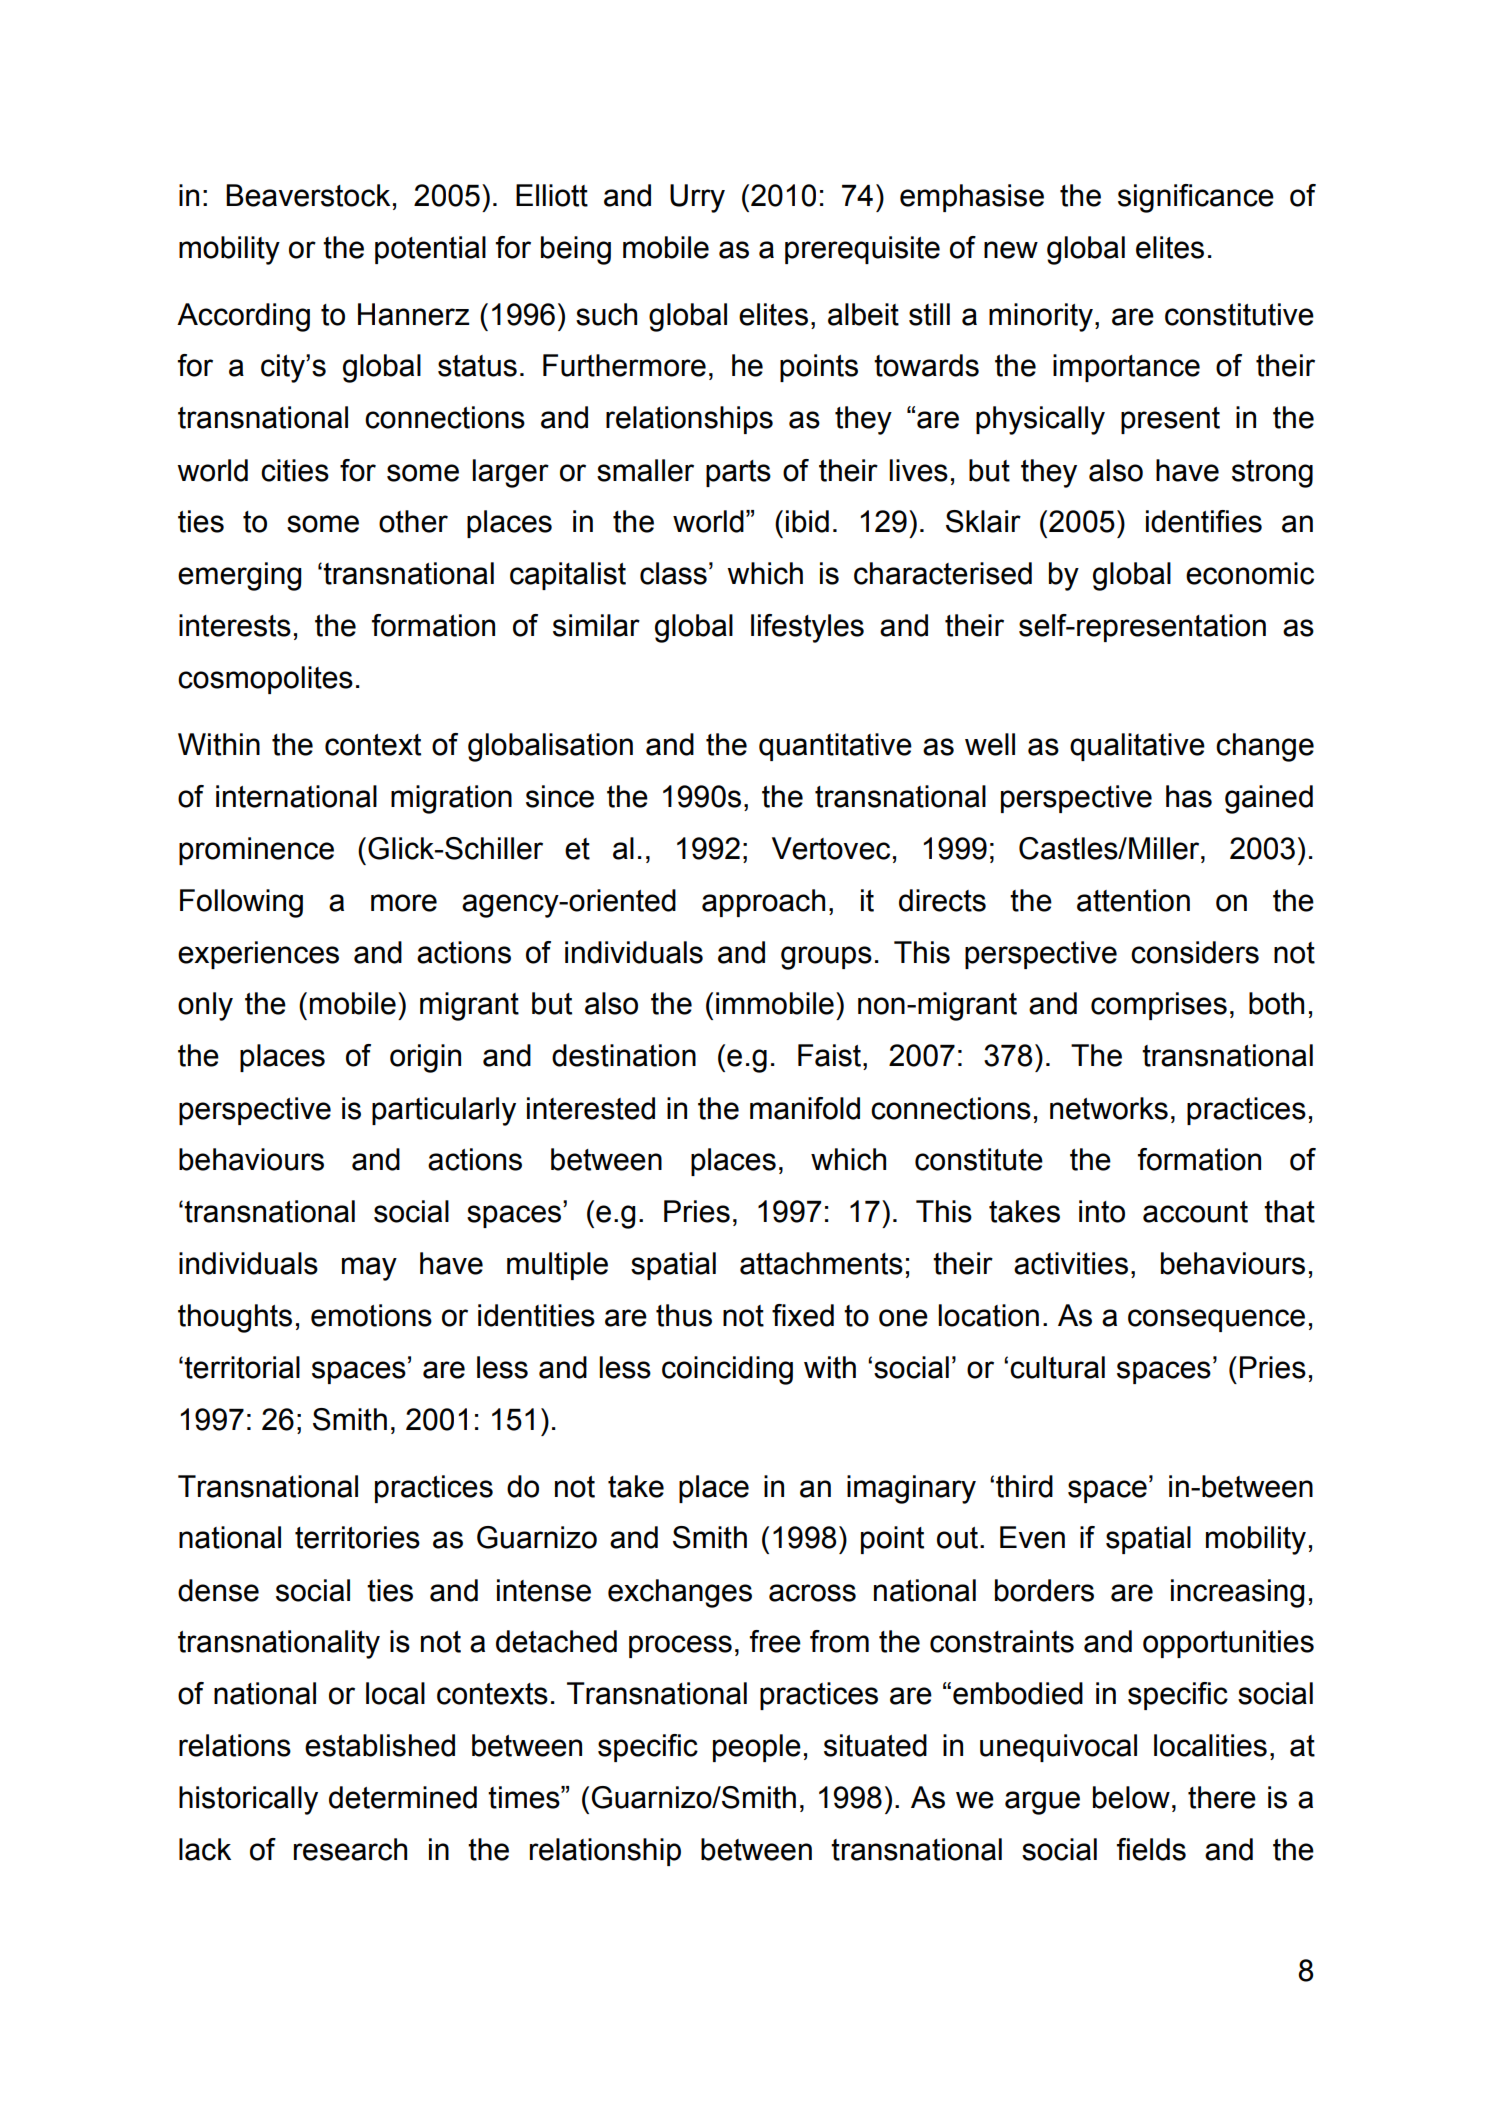  Describe the element at coordinates (242, 1367) in the image. I see `territorial` at that location.
